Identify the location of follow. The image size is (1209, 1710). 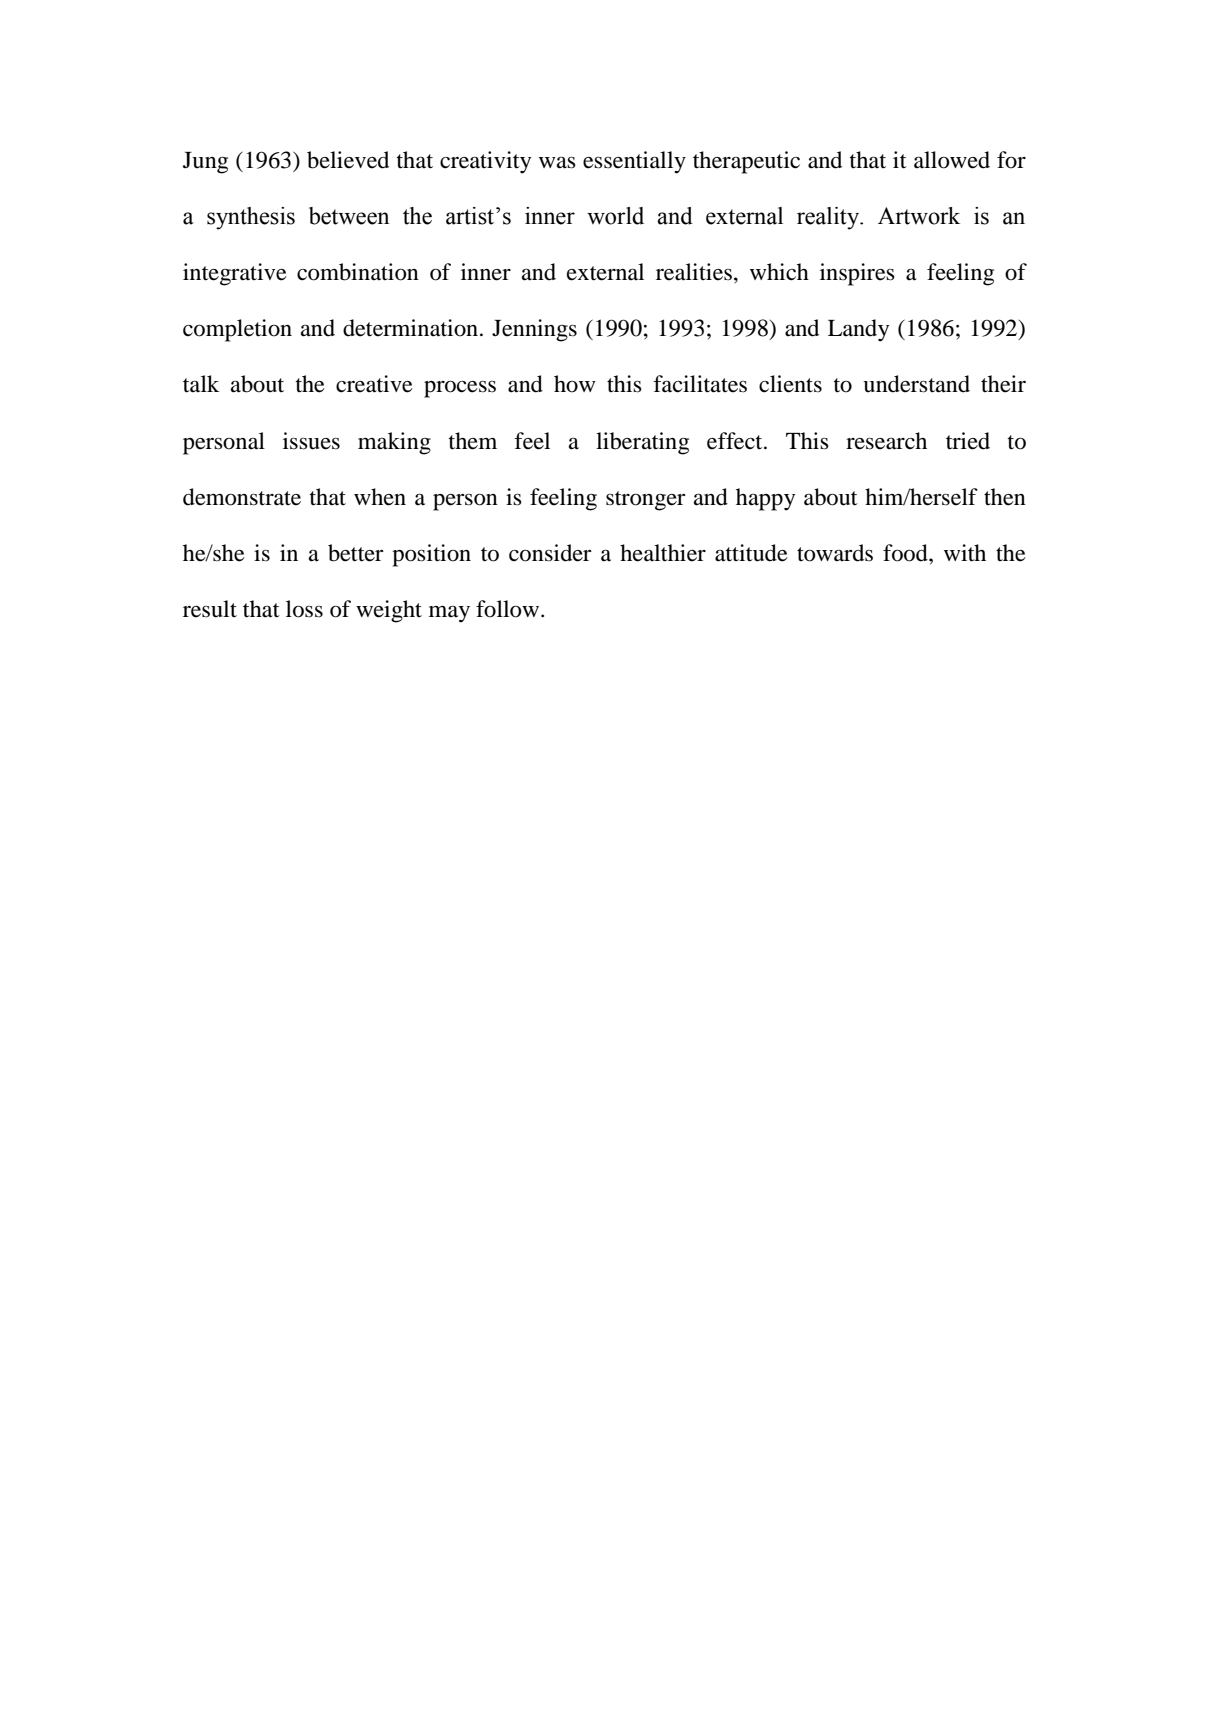
(509, 609).
